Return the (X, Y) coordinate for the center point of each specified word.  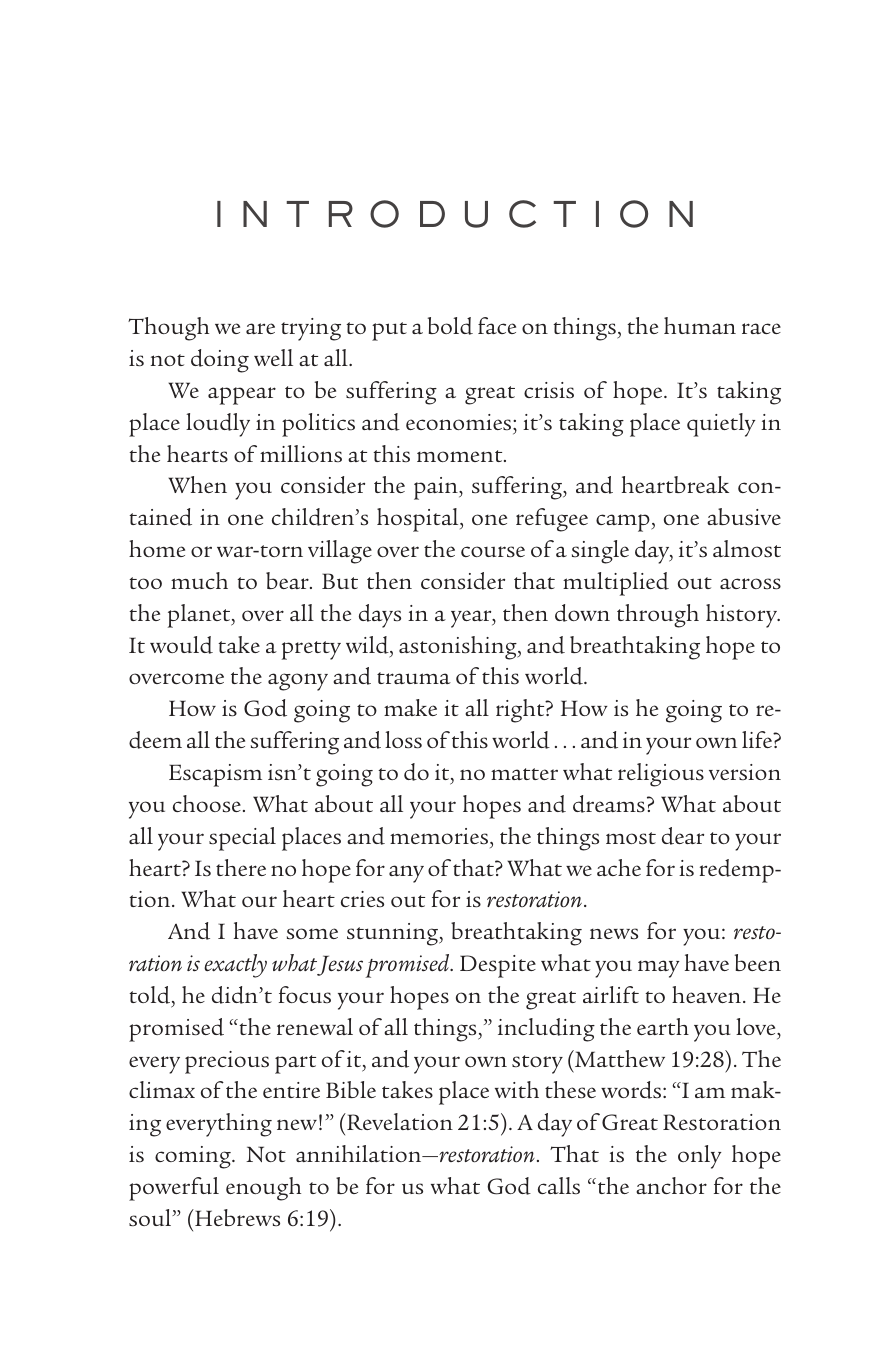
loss (403, 739)
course (493, 551)
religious (661, 775)
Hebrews (236, 1217)
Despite (498, 966)
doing (220, 361)
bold (450, 326)
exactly (235, 966)
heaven (708, 994)
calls (559, 1185)
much (199, 580)
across (750, 583)
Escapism (215, 775)
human (700, 325)
